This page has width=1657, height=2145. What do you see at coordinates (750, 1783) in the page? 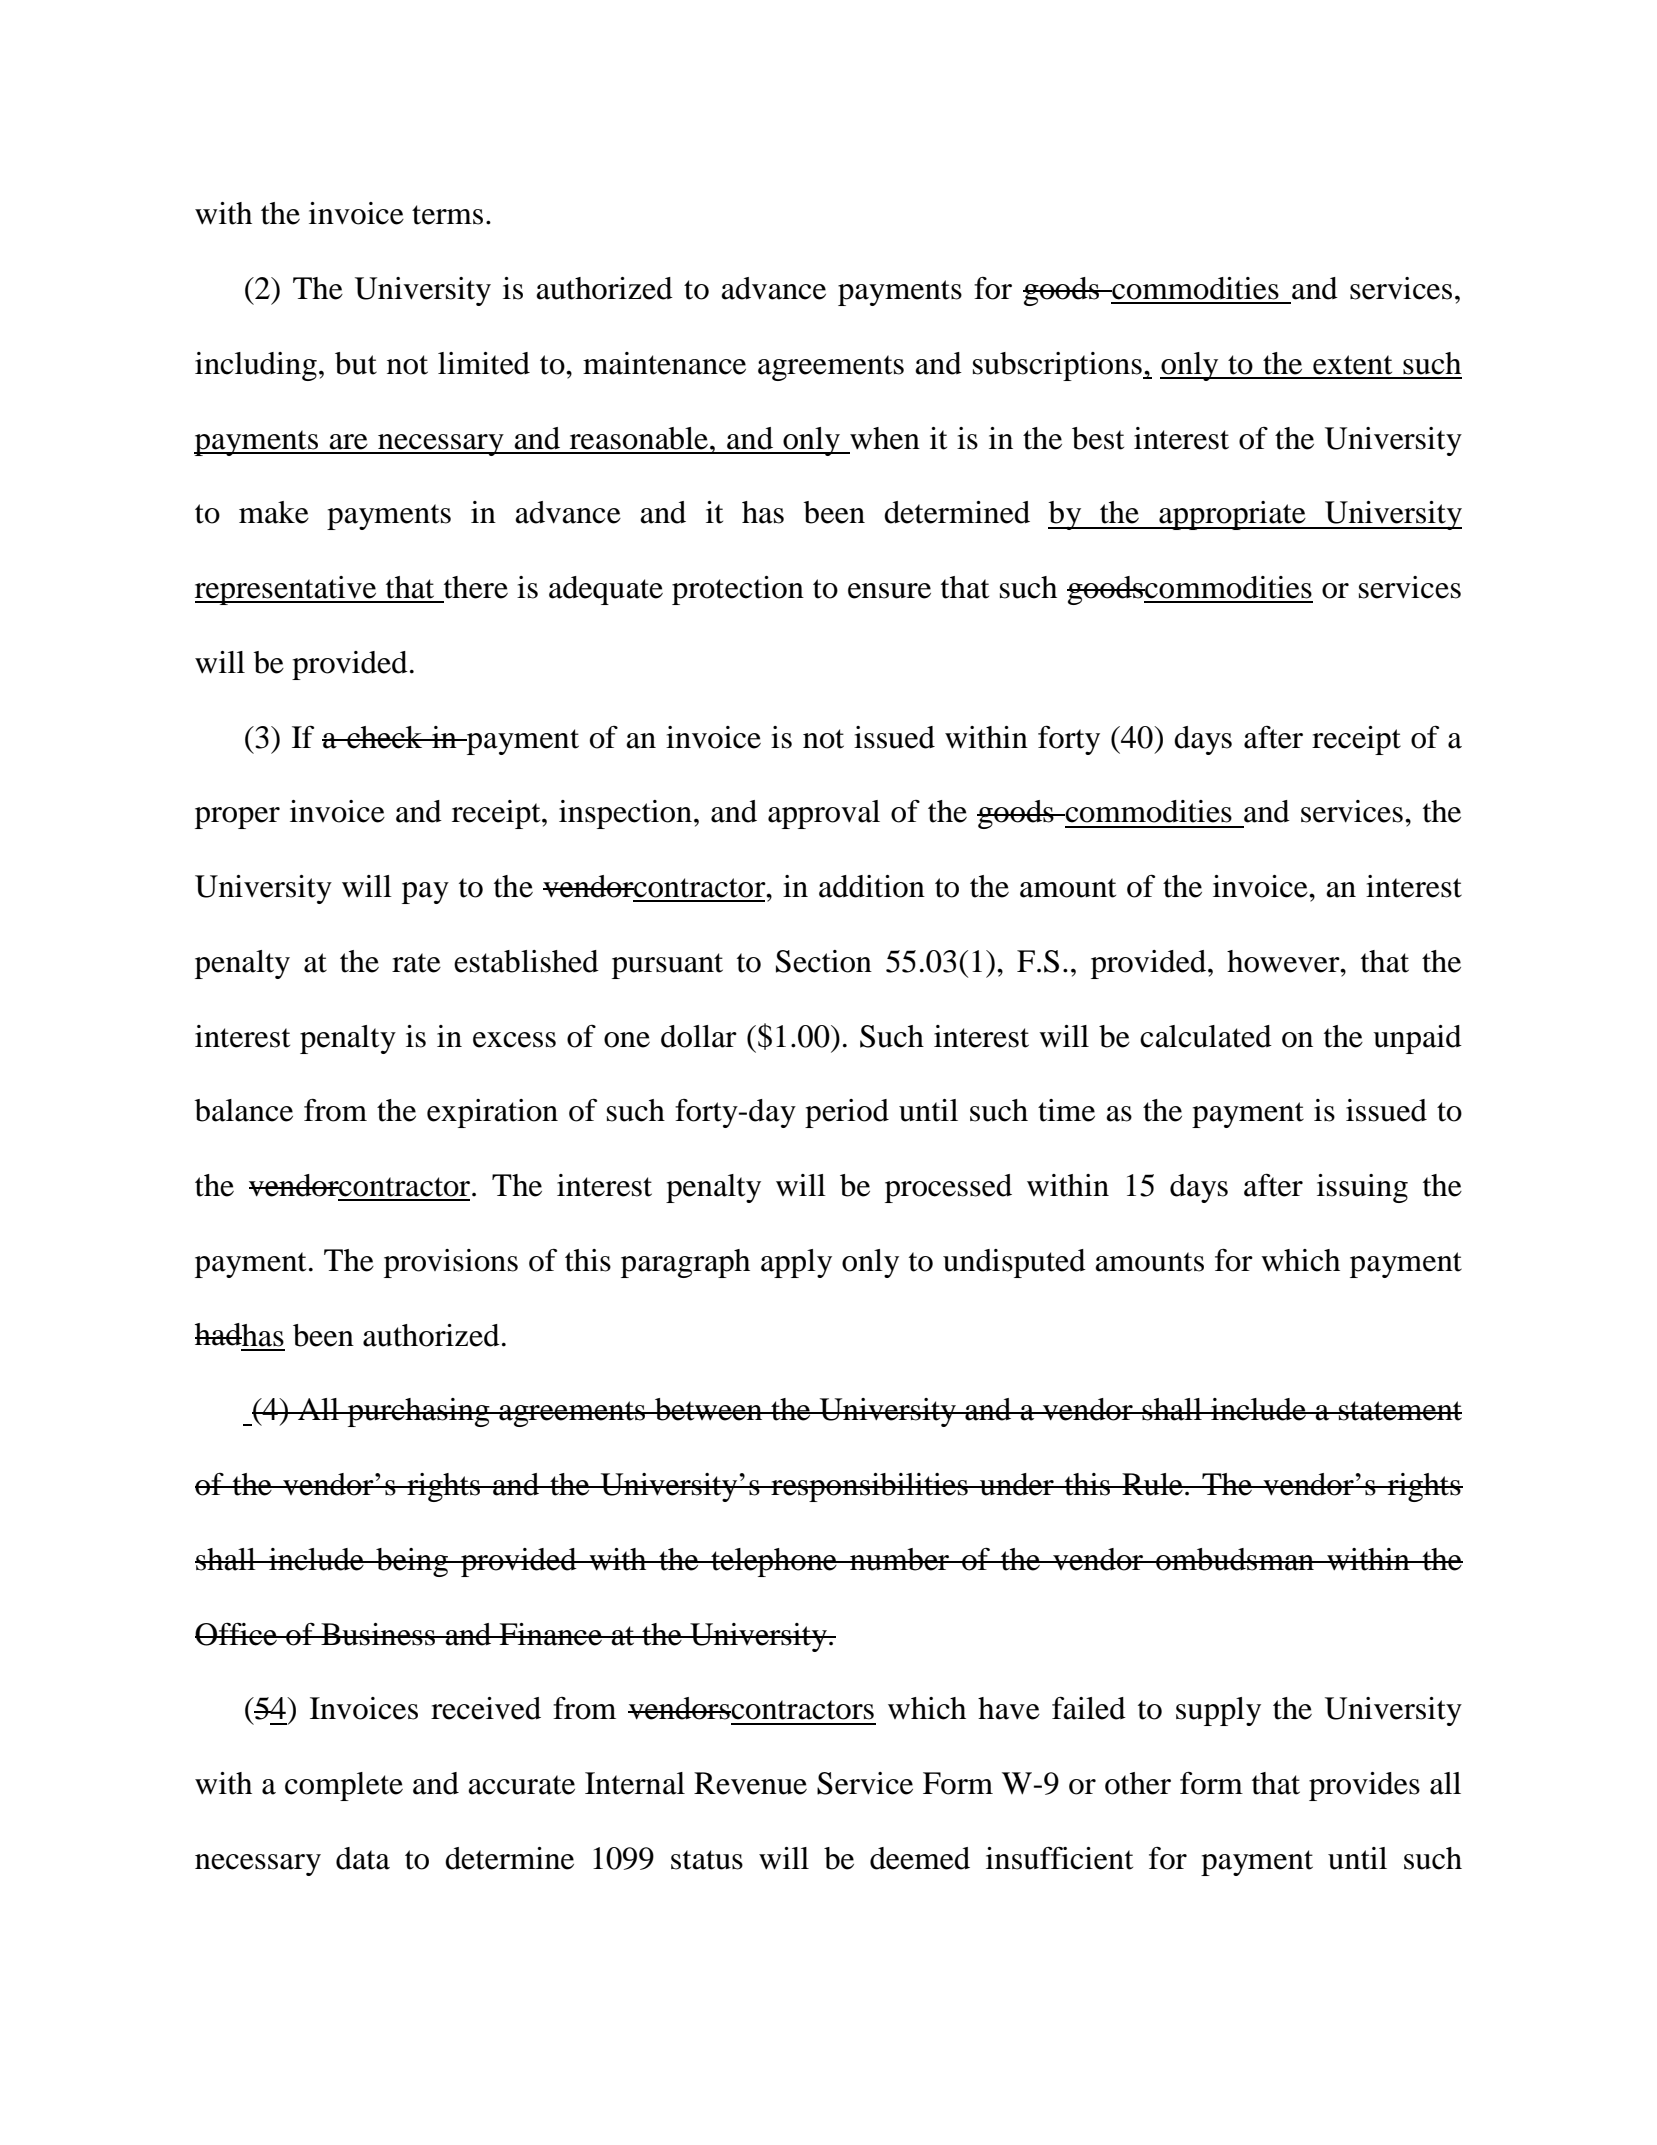
I see `Revenue` at bounding box center [750, 1783].
